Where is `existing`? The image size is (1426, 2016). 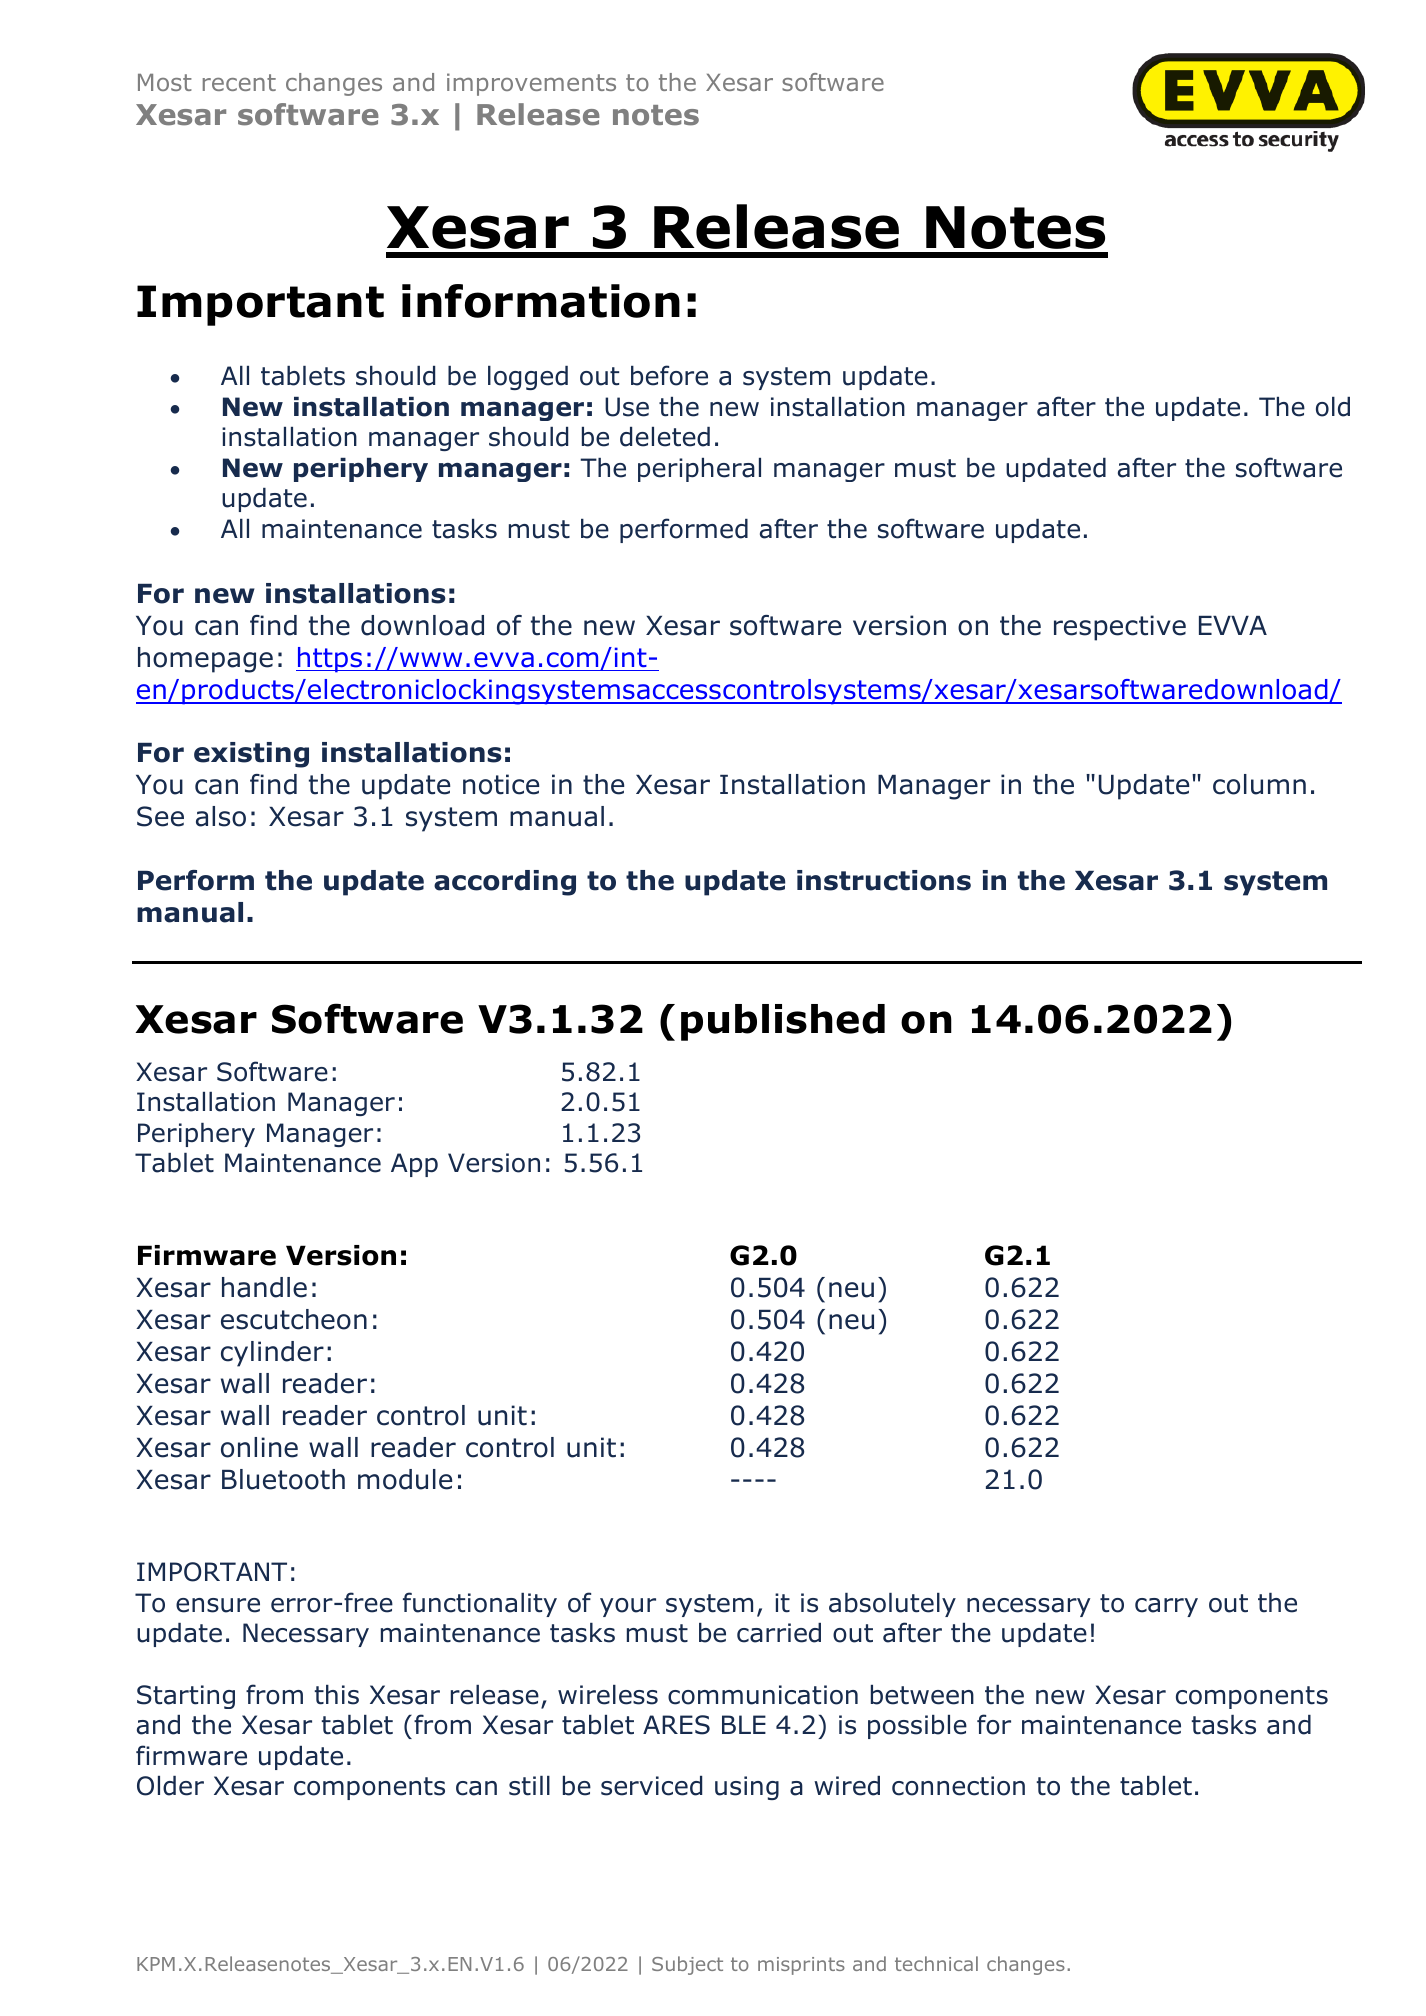 existing is located at coordinates (251, 755).
